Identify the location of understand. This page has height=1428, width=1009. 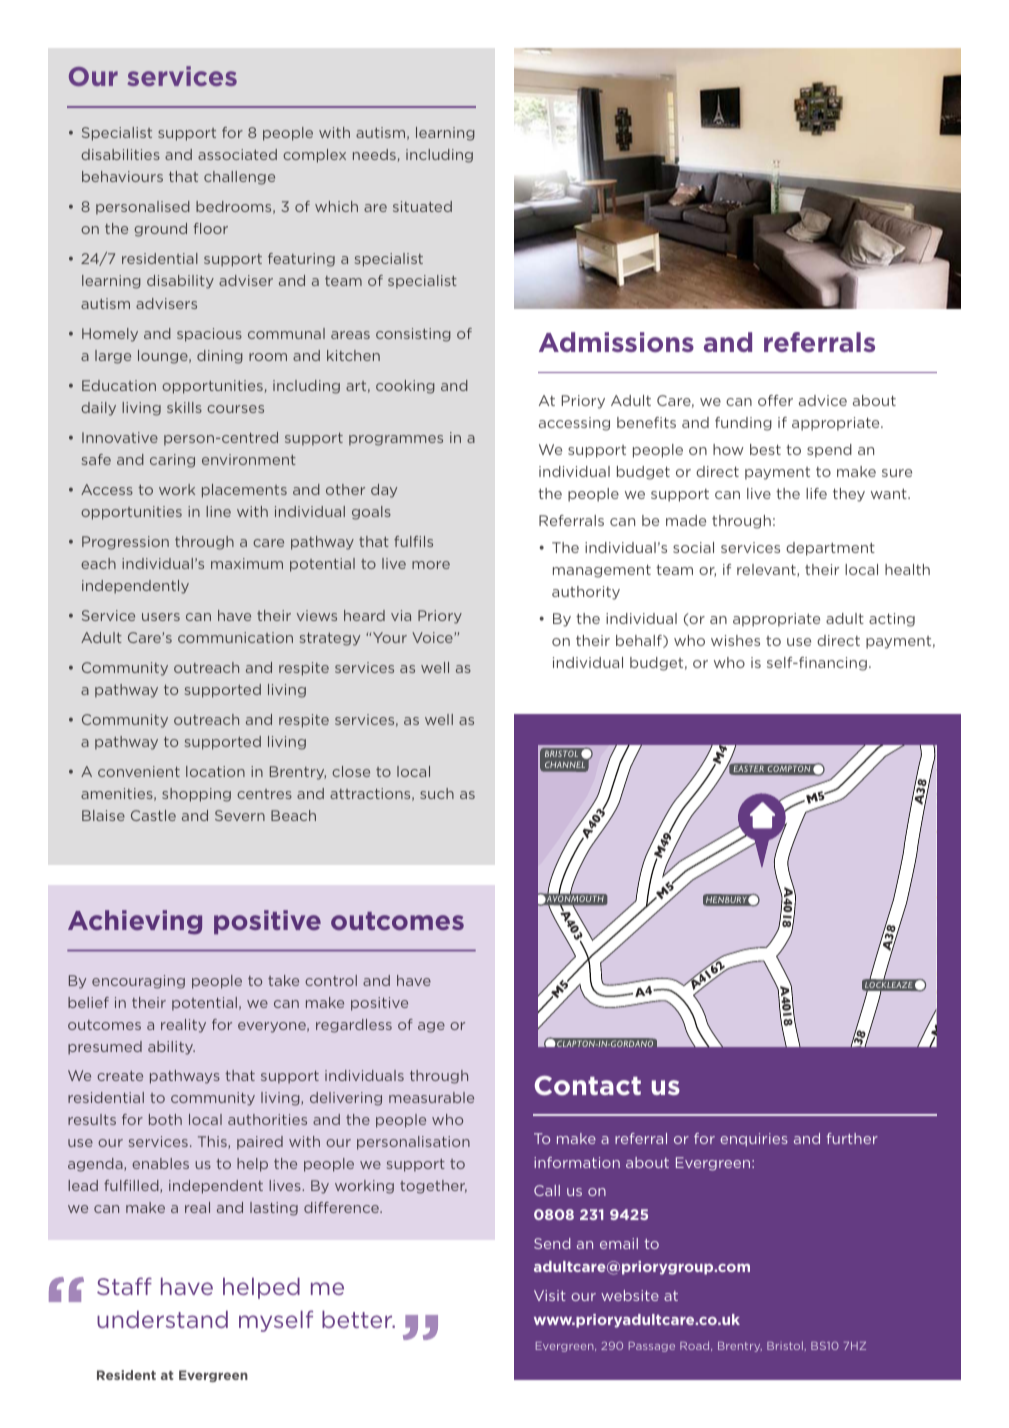
(162, 1319).
